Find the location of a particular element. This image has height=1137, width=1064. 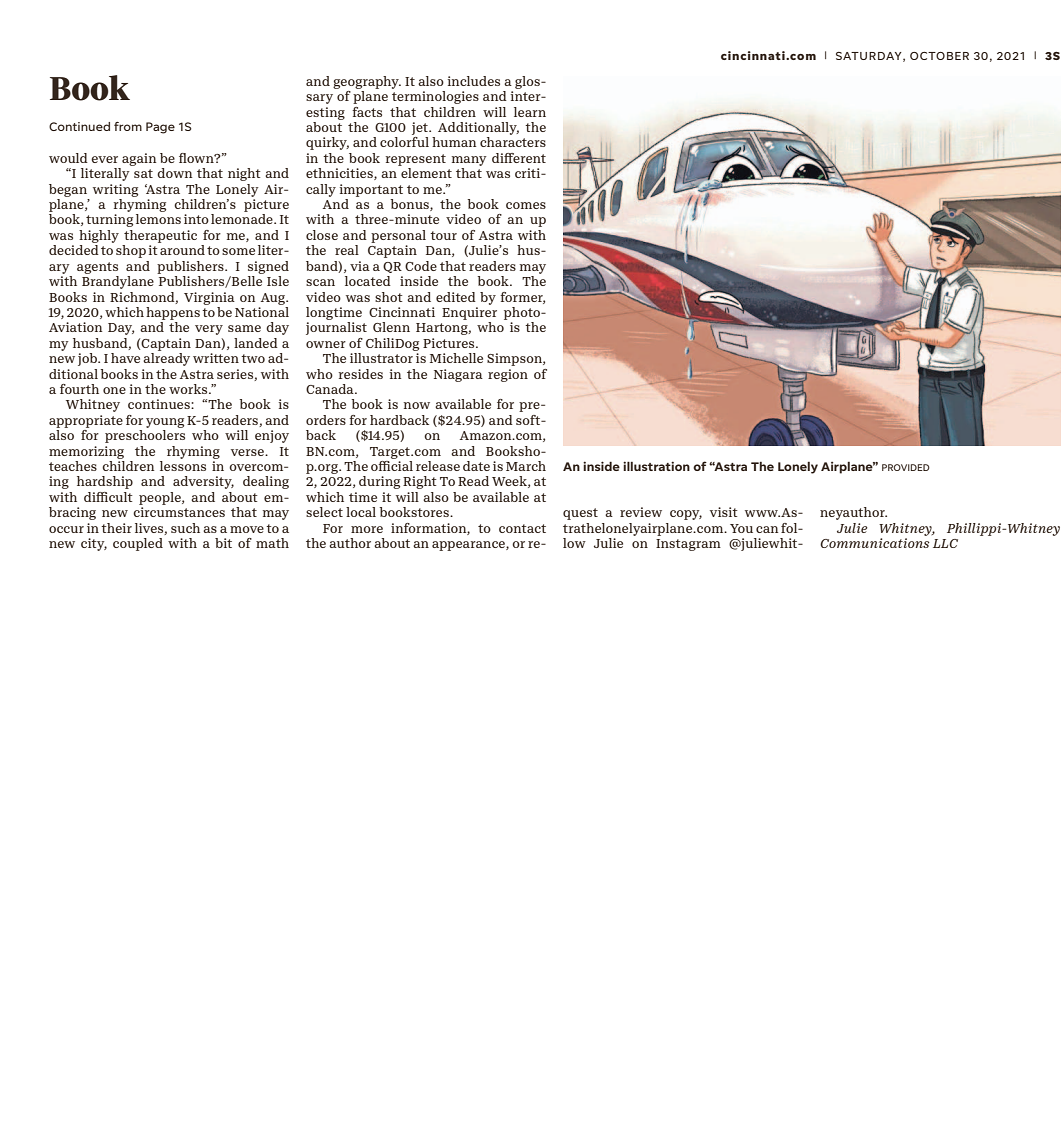

PROVIDED is located at coordinates (906, 467).
